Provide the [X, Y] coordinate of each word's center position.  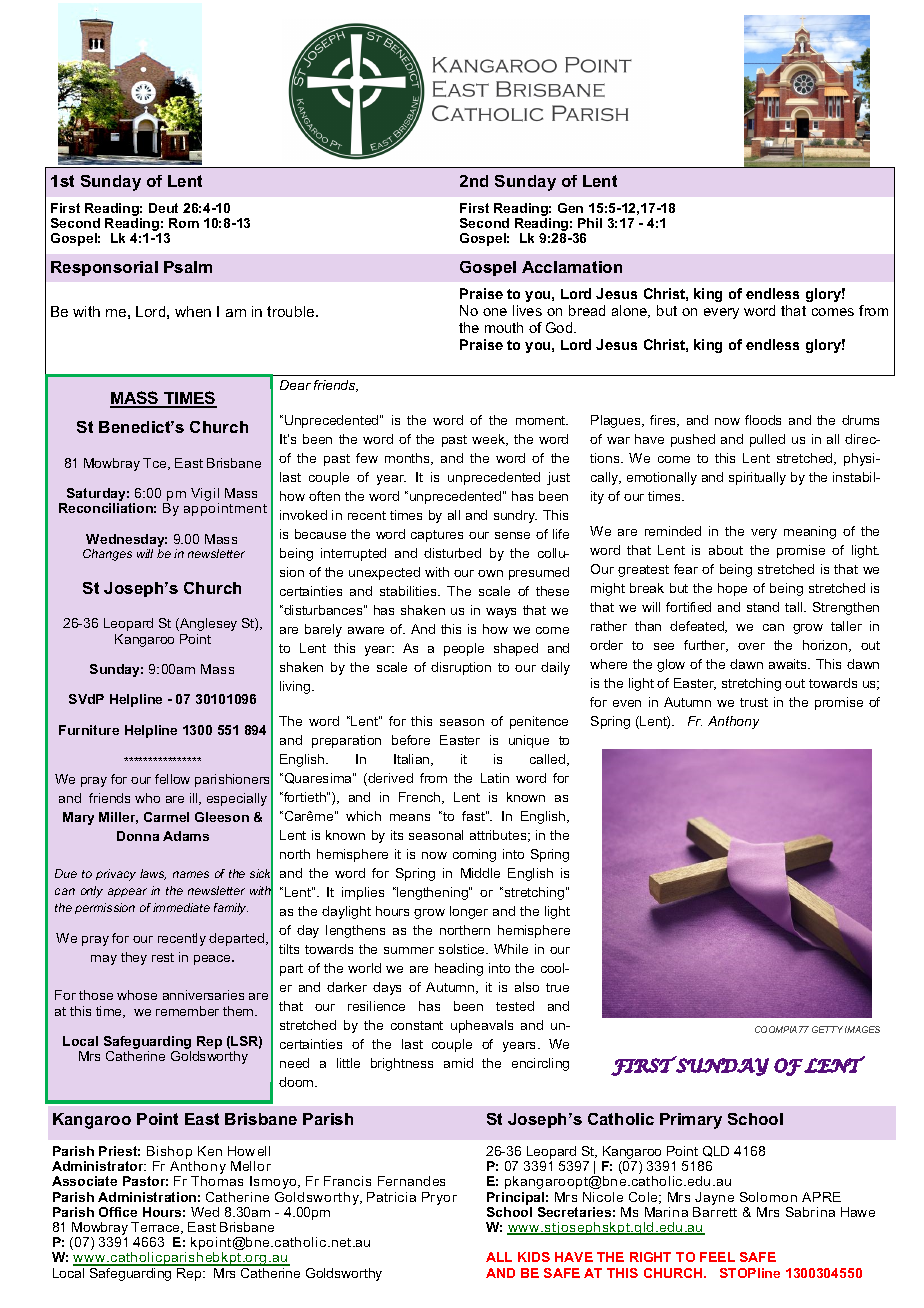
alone [631, 311]
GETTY [827, 1029]
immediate [181, 907]
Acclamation [572, 267]
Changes [107, 555]
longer [469, 912]
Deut [163, 208]
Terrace [156, 1228]
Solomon [768, 1197]
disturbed [452, 553]
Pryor [439, 1198]
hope [732, 589]
